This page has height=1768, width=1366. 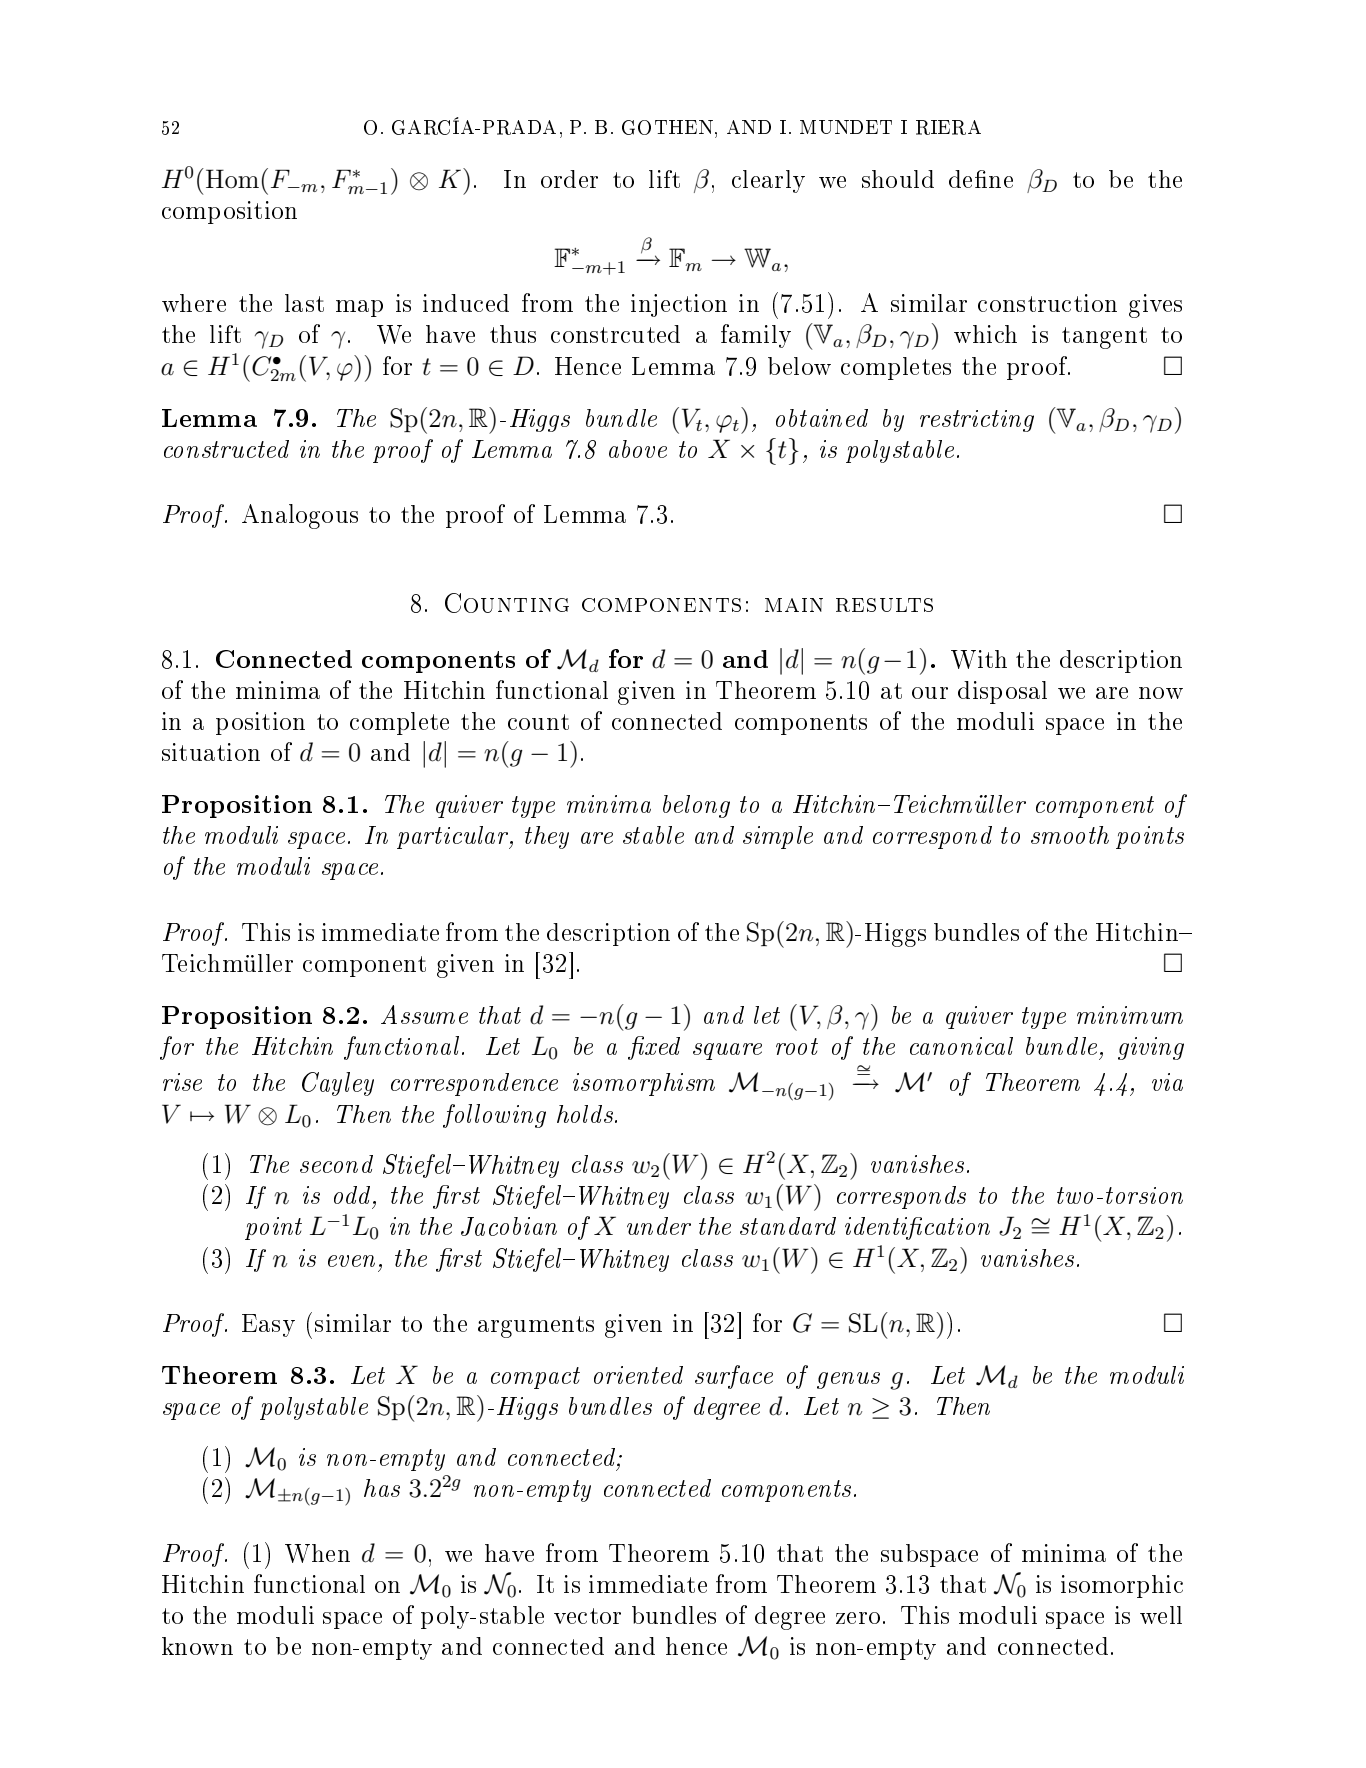 What do you see at coordinates (304, 303) in the page?
I see `last` at bounding box center [304, 303].
